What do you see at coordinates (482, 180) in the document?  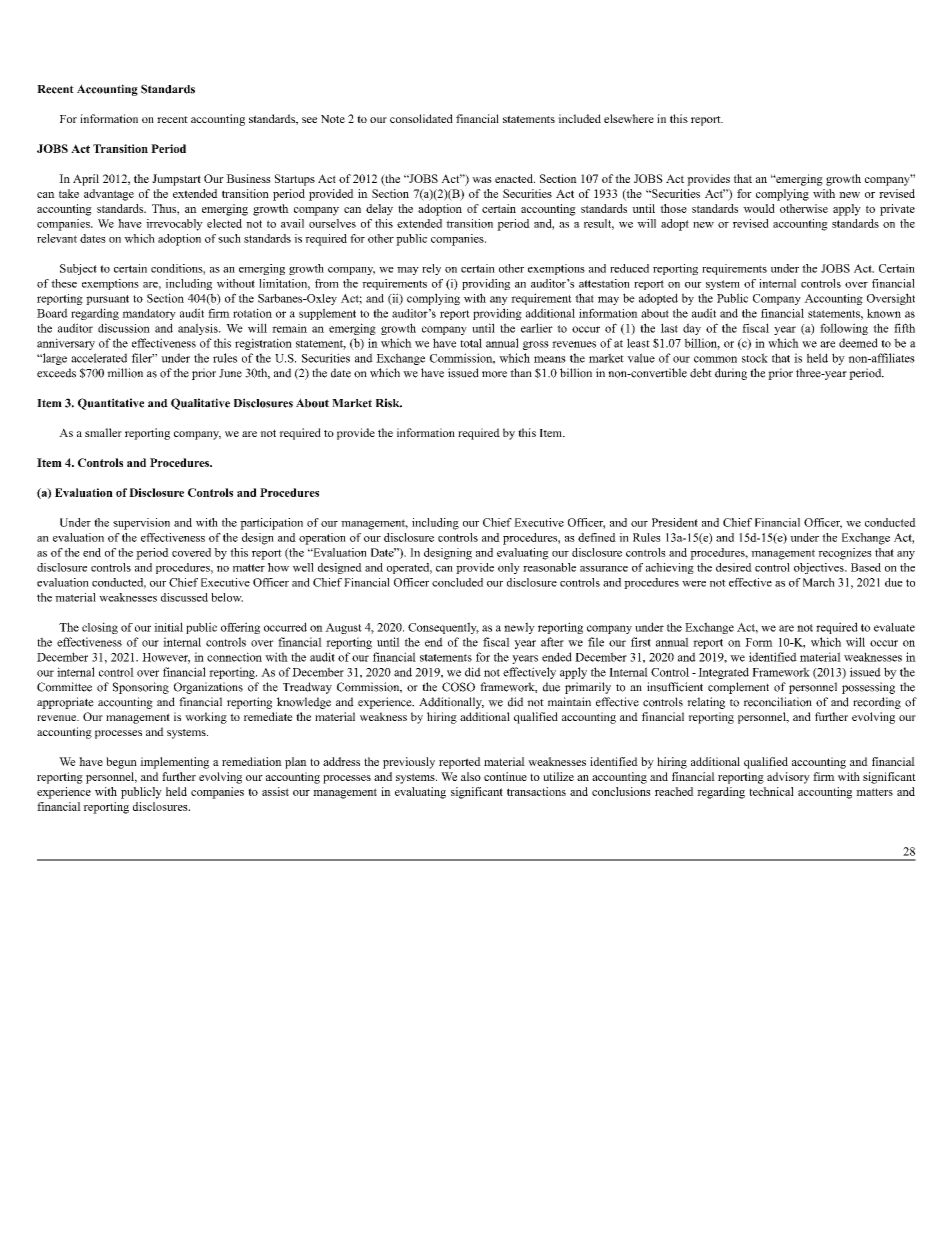 I see `was` at bounding box center [482, 180].
